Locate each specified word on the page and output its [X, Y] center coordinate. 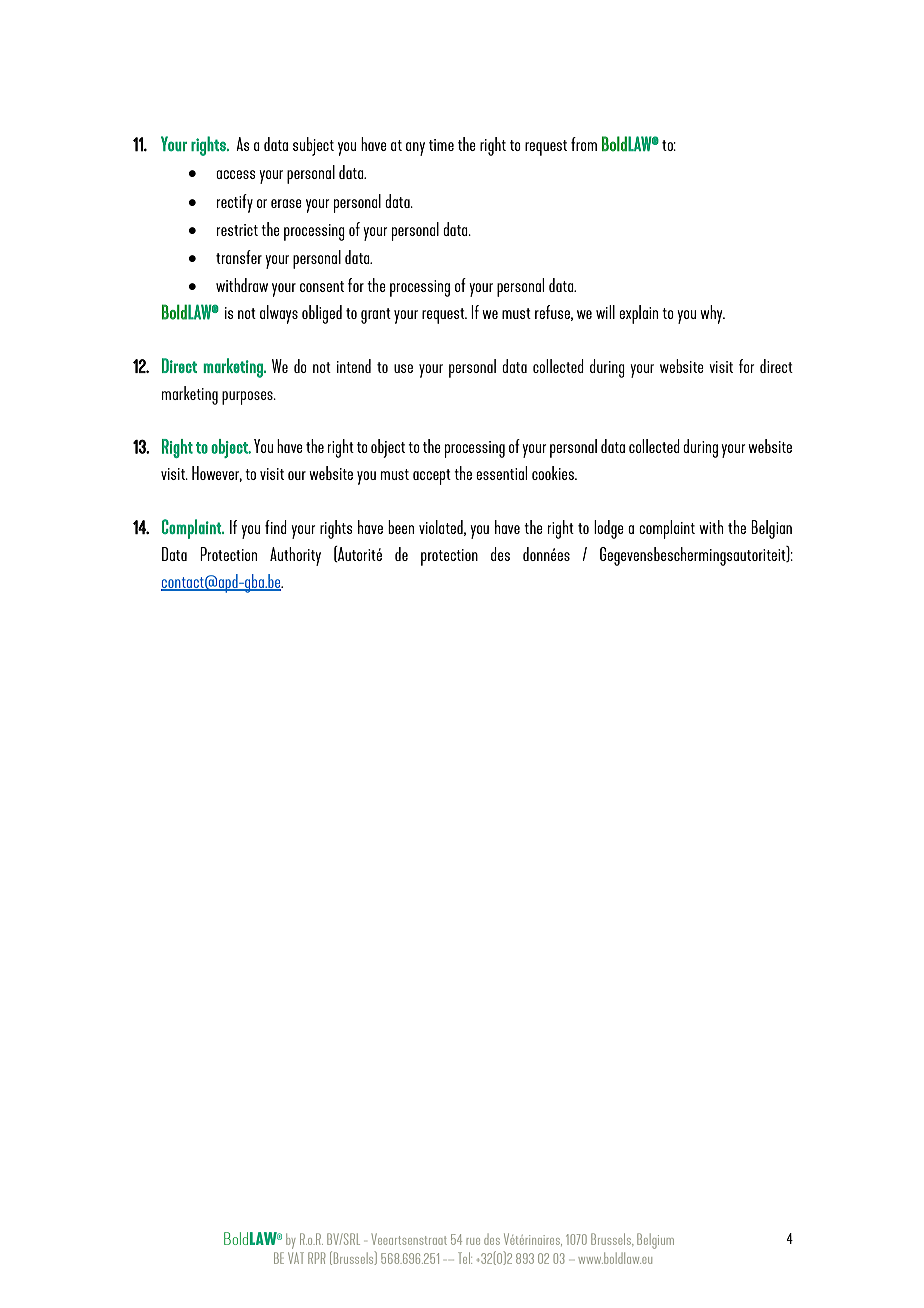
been [401, 527]
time [441, 145]
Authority [295, 556]
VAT [296, 1258]
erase [286, 203]
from [584, 144]
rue [473, 1241]
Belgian [771, 529]
